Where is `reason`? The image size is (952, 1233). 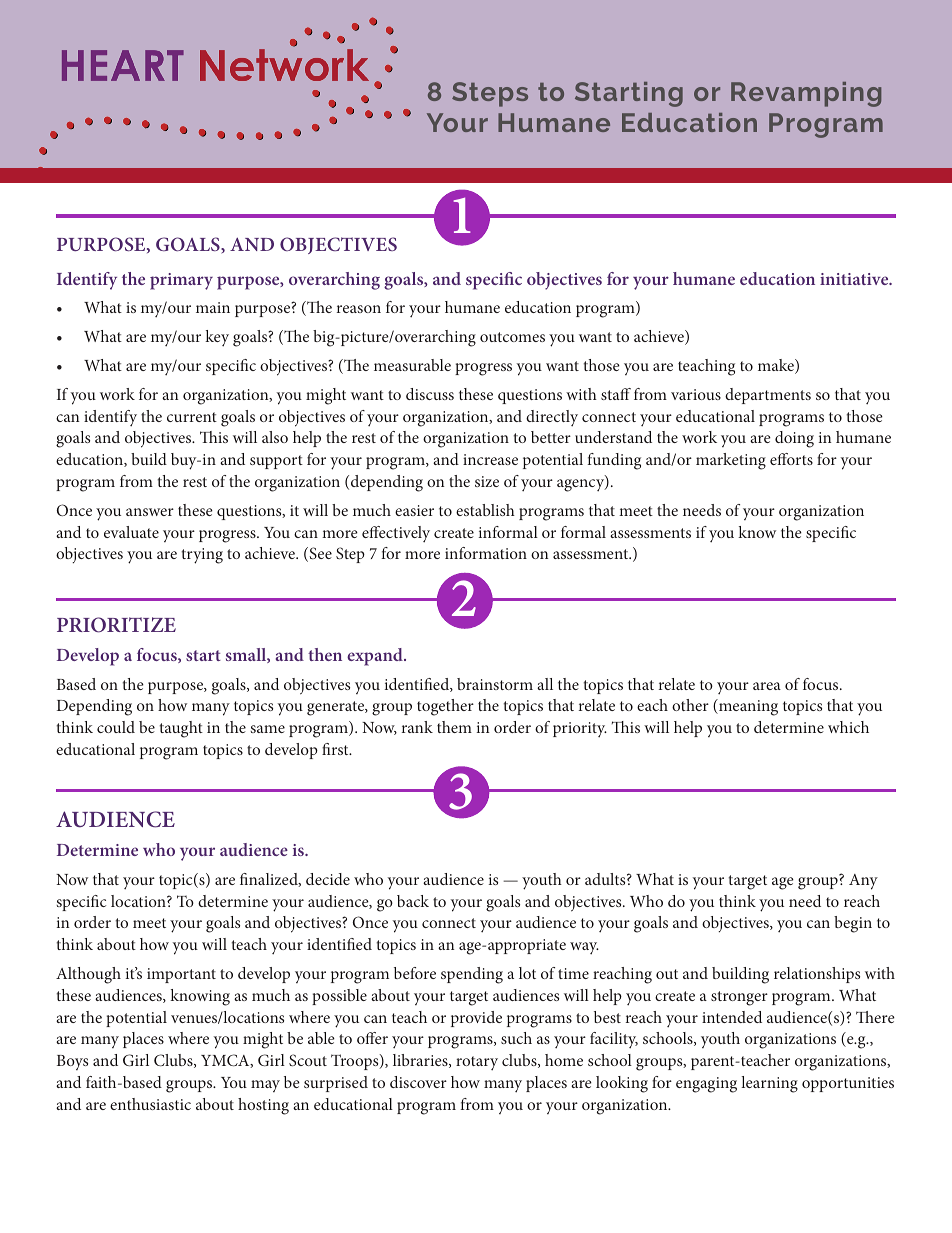 reason is located at coordinates (359, 309).
